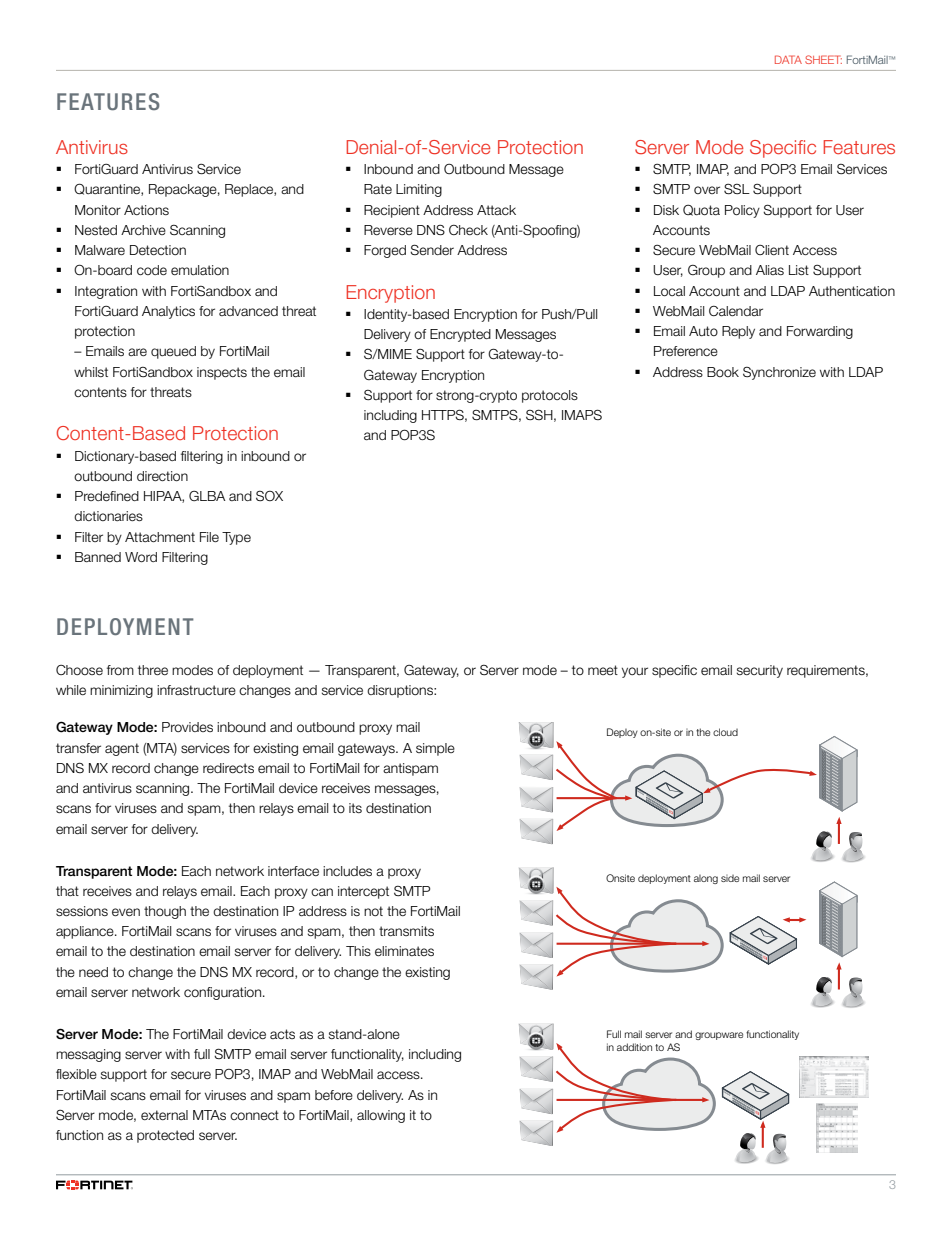 The image size is (952, 1233). I want to click on Actions, so click(146, 210).
